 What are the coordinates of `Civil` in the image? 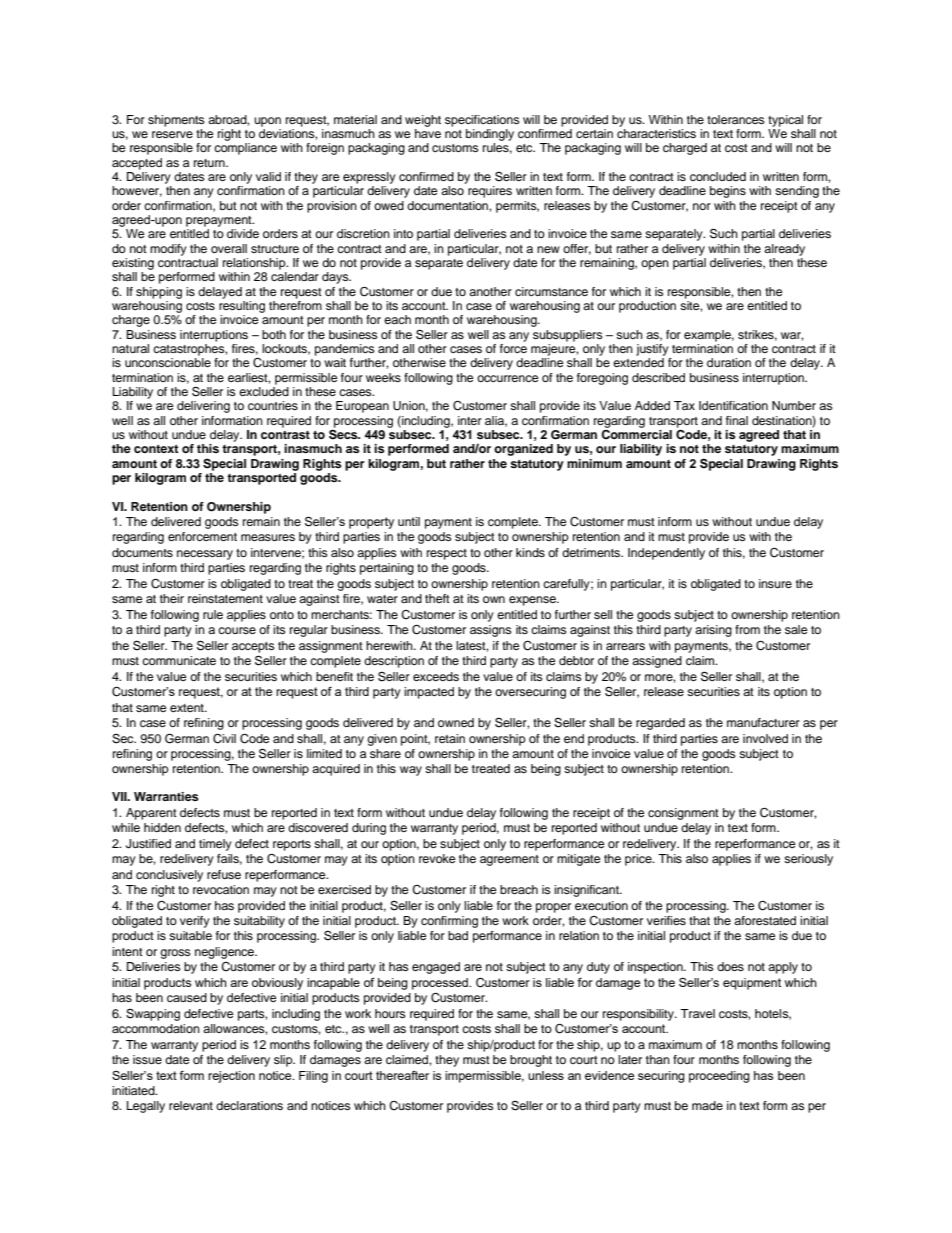 It's located at (224, 739).
